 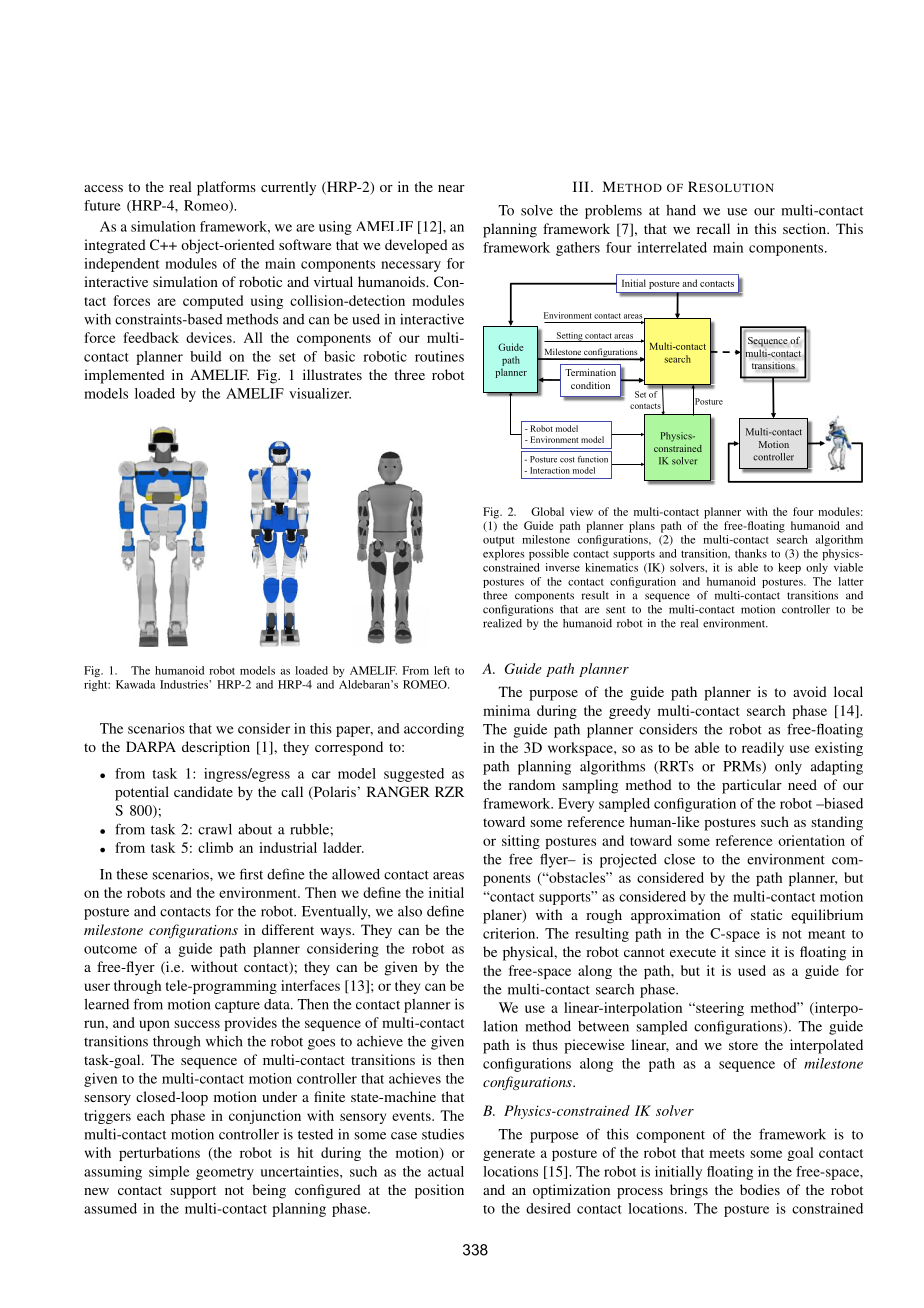 I want to click on Industries, so click(x=185, y=684).
